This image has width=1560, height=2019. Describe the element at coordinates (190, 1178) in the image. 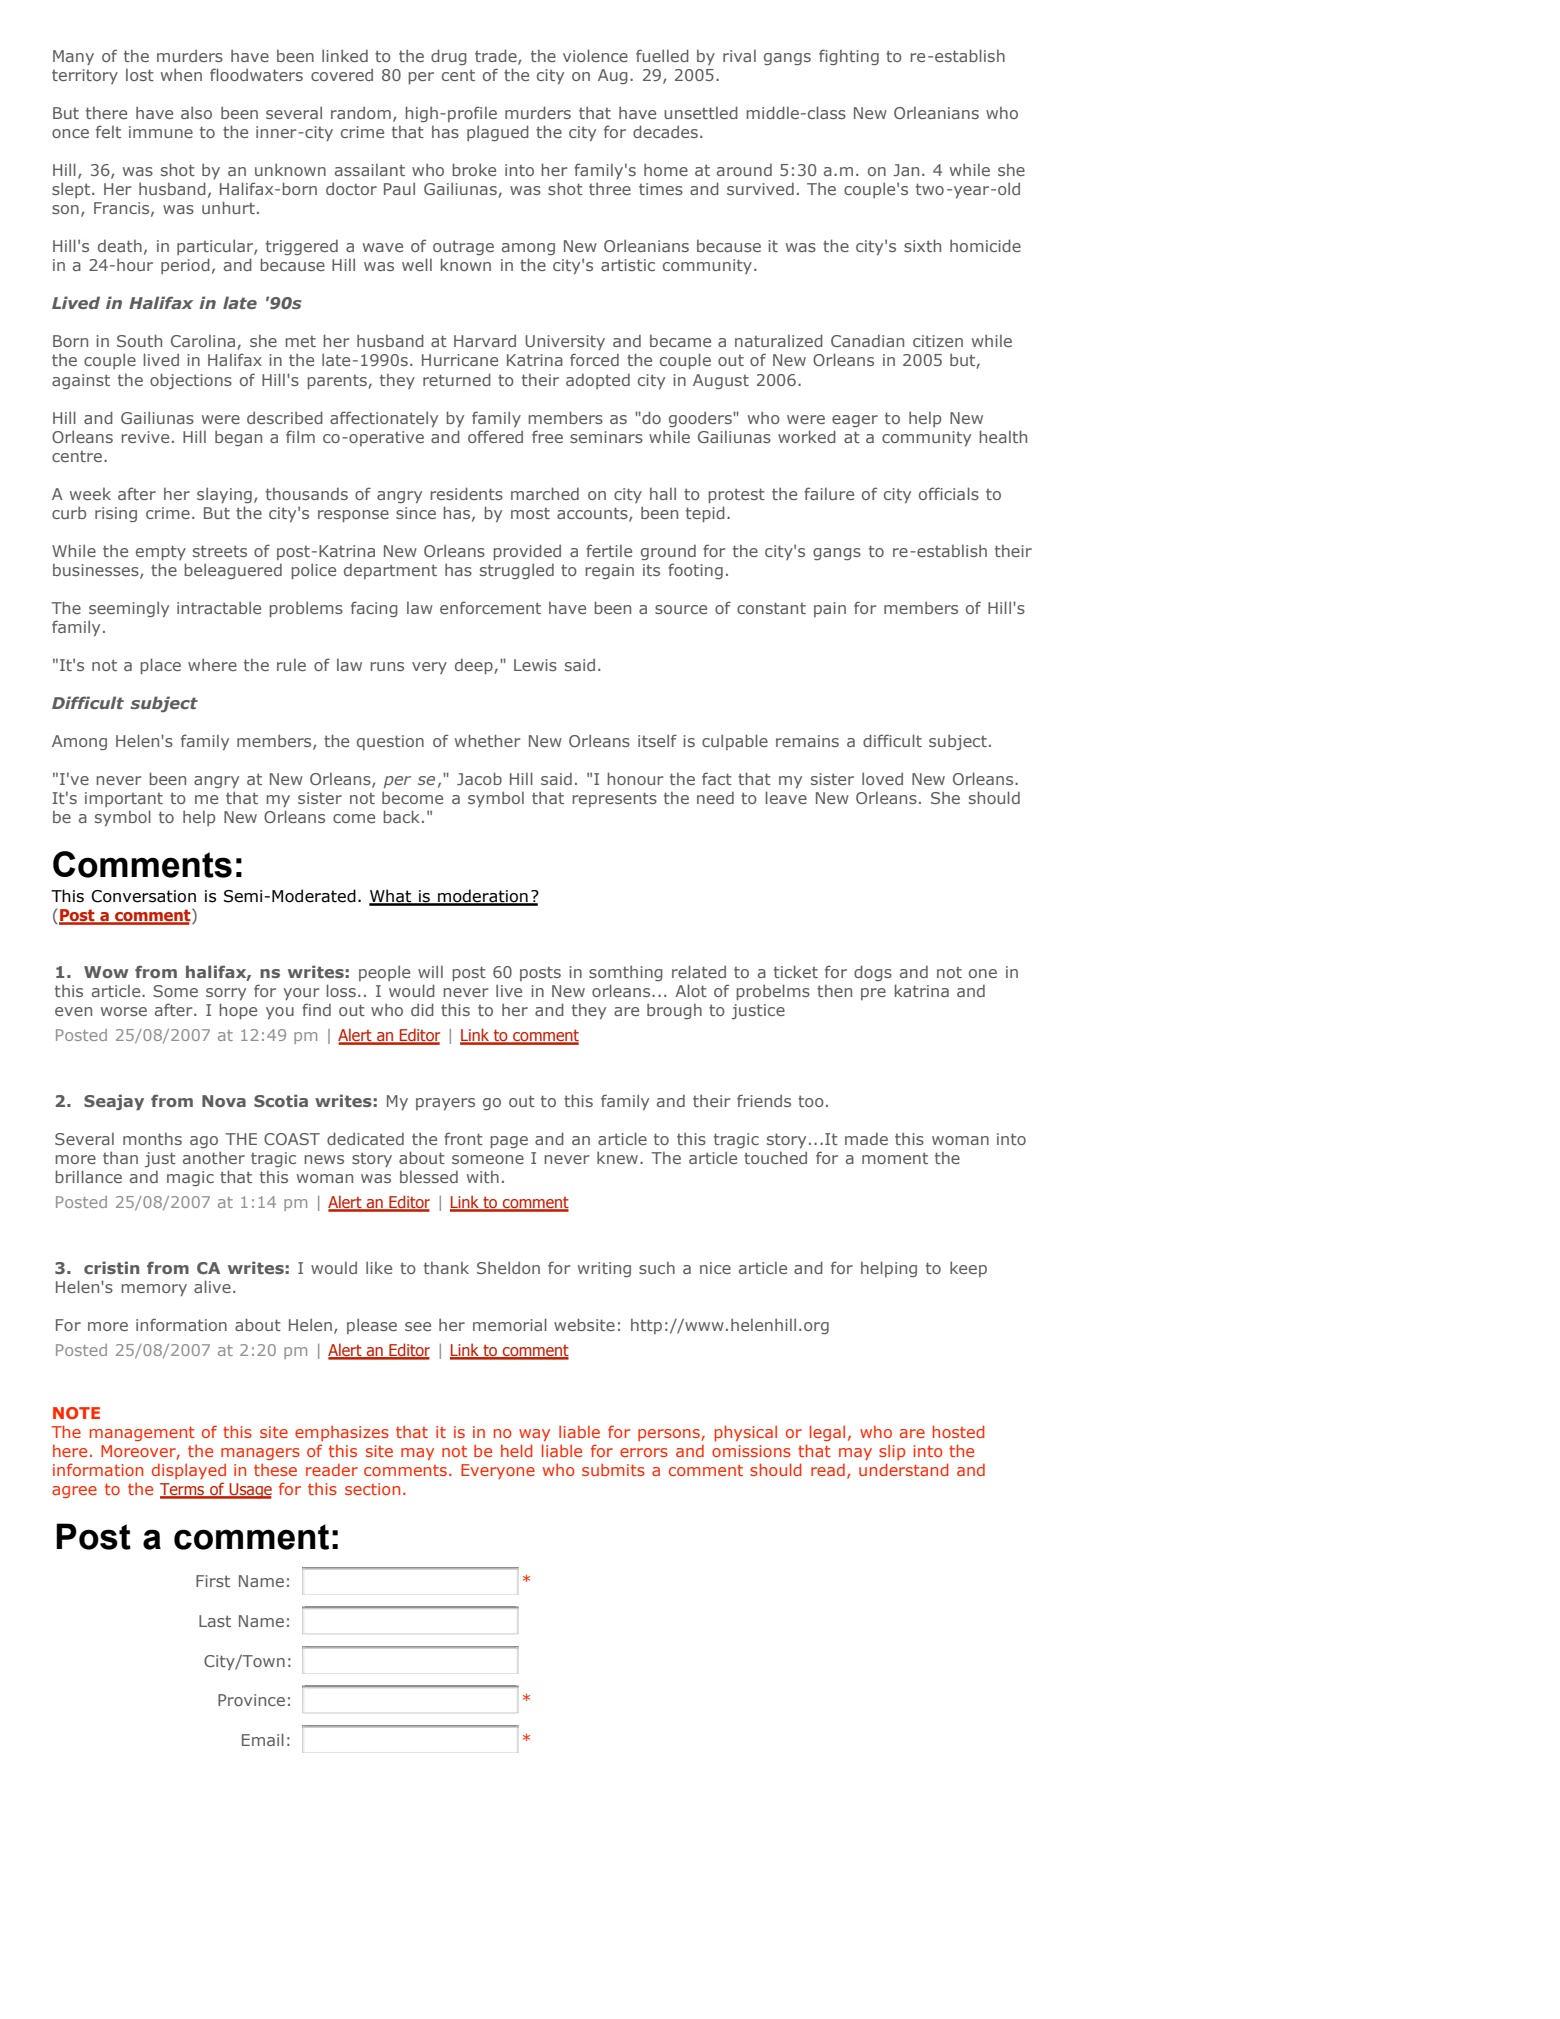

I see `magic` at that location.
